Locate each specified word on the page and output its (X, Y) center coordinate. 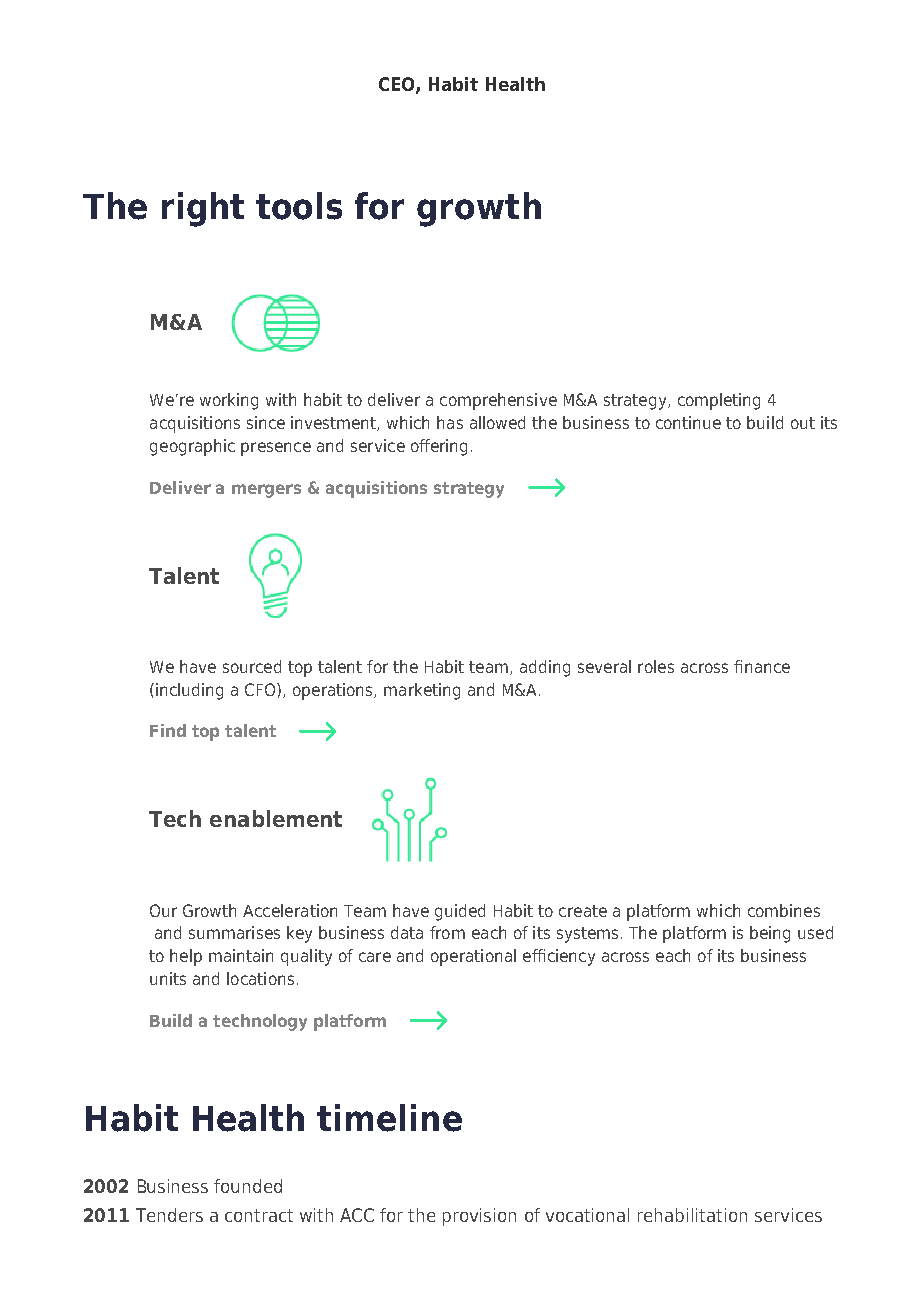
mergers (266, 491)
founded (248, 1186)
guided (460, 912)
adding (545, 668)
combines (784, 910)
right (203, 209)
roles (656, 666)
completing (719, 401)
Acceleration (290, 910)
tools (299, 206)
